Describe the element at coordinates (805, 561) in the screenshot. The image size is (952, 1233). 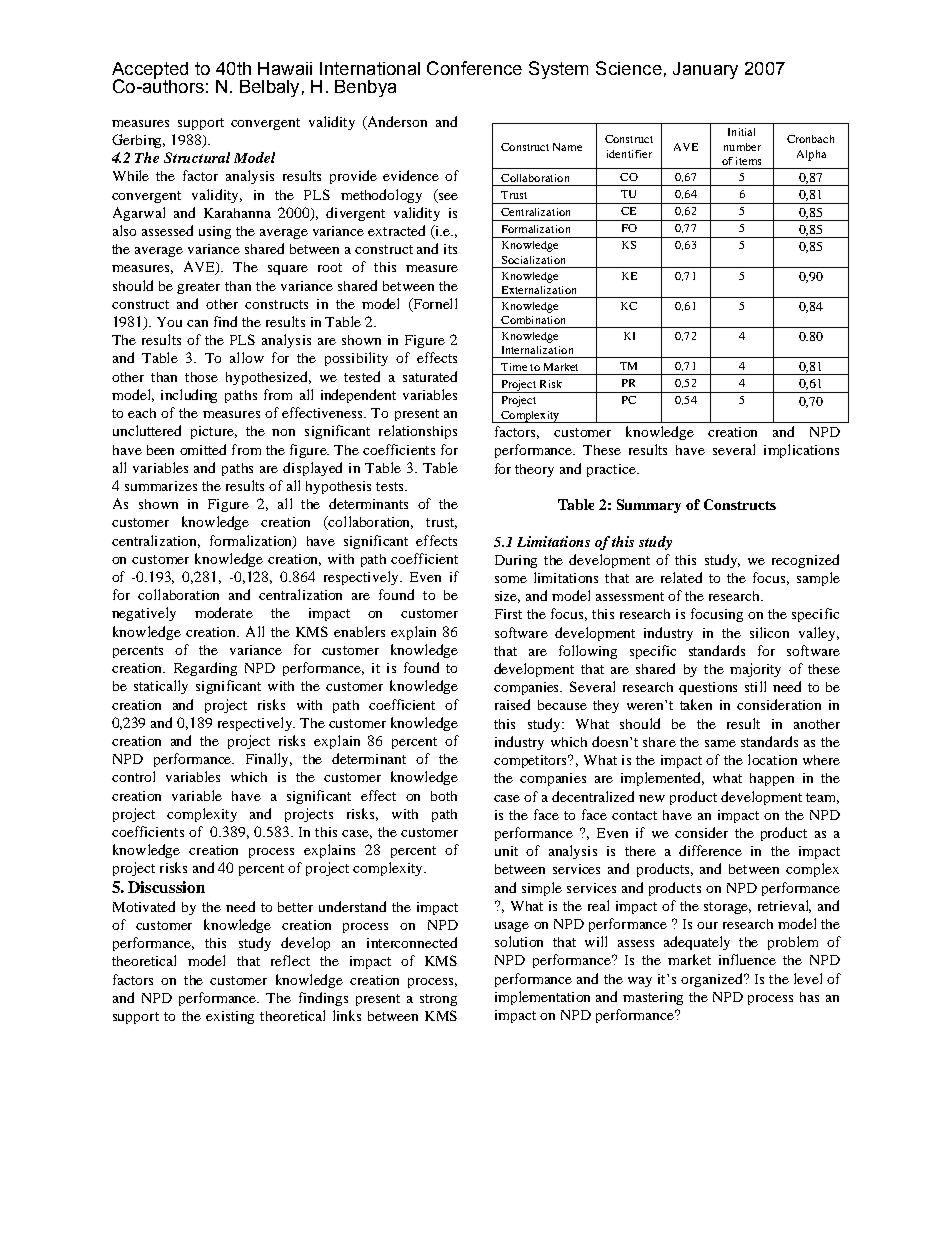
I see `recognized` at that location.
